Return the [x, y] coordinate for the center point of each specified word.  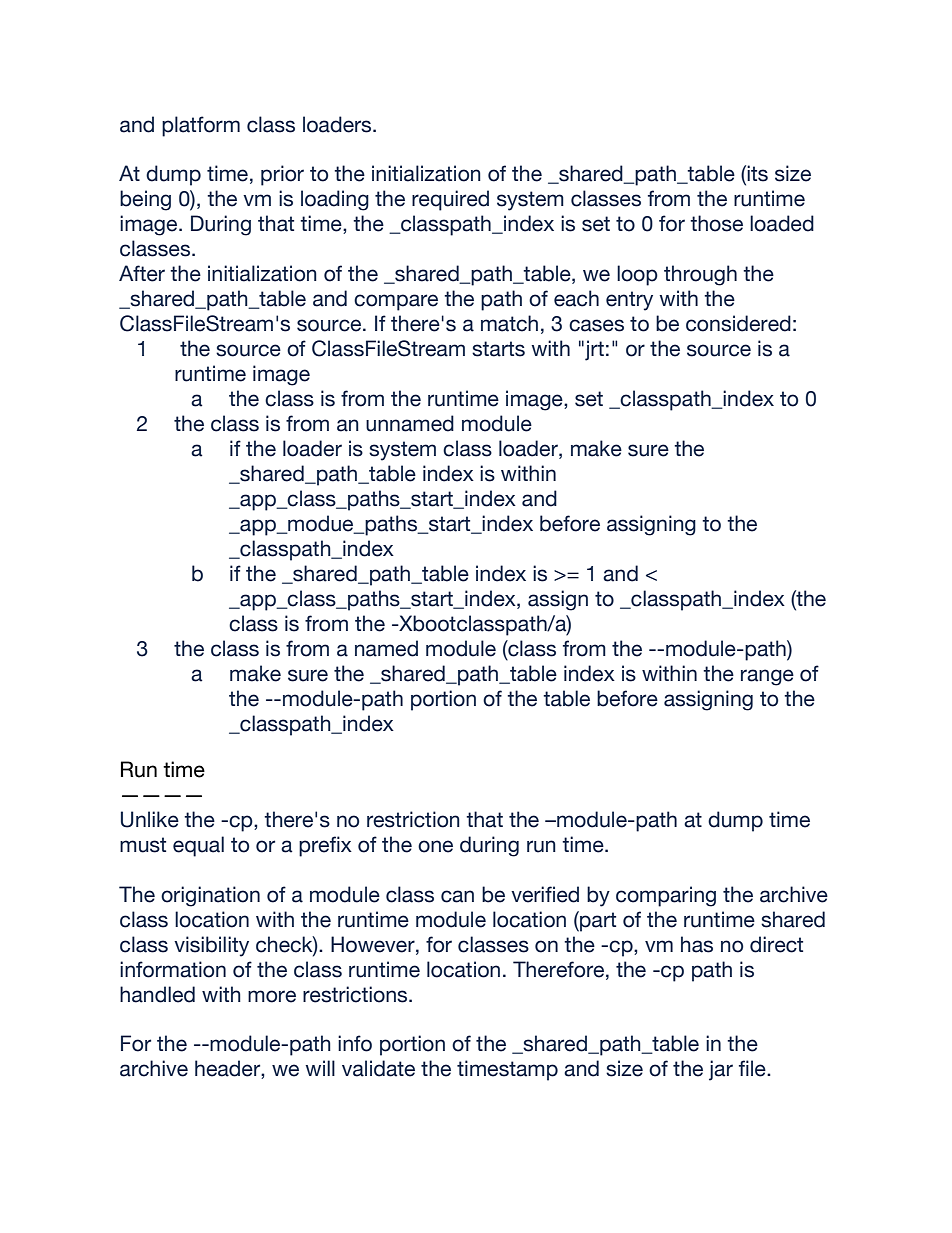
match [509, 323]
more [272, 996]
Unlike [150, 819]
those [716, 223]
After [142, 273]
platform [201, 126]
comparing [666, 896]
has [697, 944]
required [450, 200]
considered [738, 323]
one [435, 846]
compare [396, 302]
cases [596, 325]
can [457, 896]
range [767, 677]
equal [198, 846]
